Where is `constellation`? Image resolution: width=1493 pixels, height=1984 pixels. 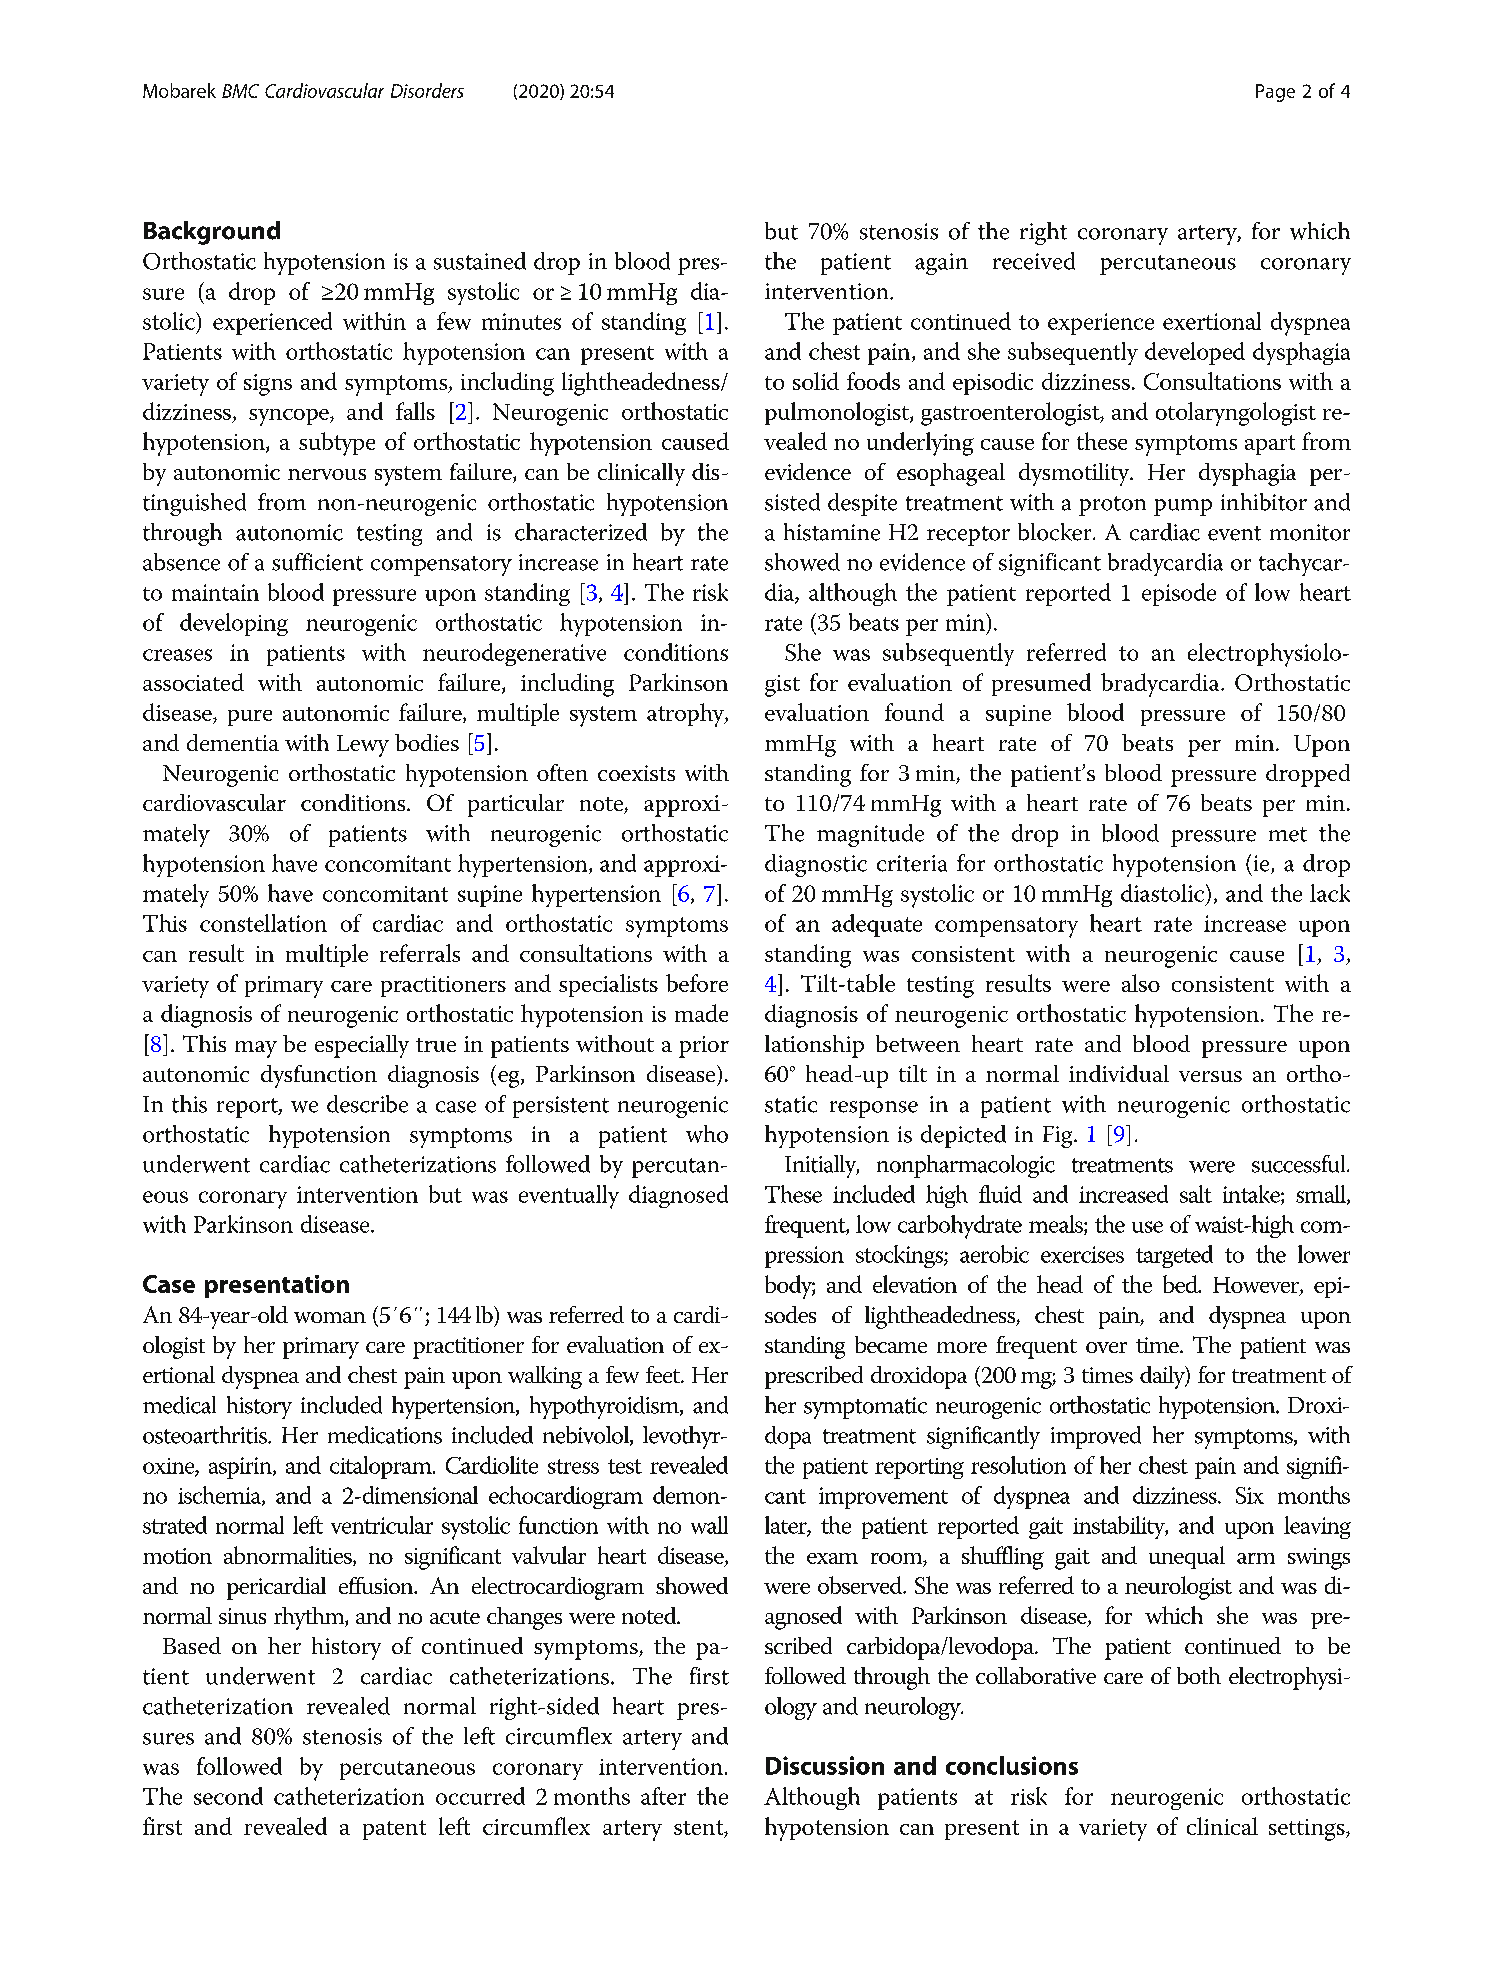 constellation is located at coordinates (263, 923).
